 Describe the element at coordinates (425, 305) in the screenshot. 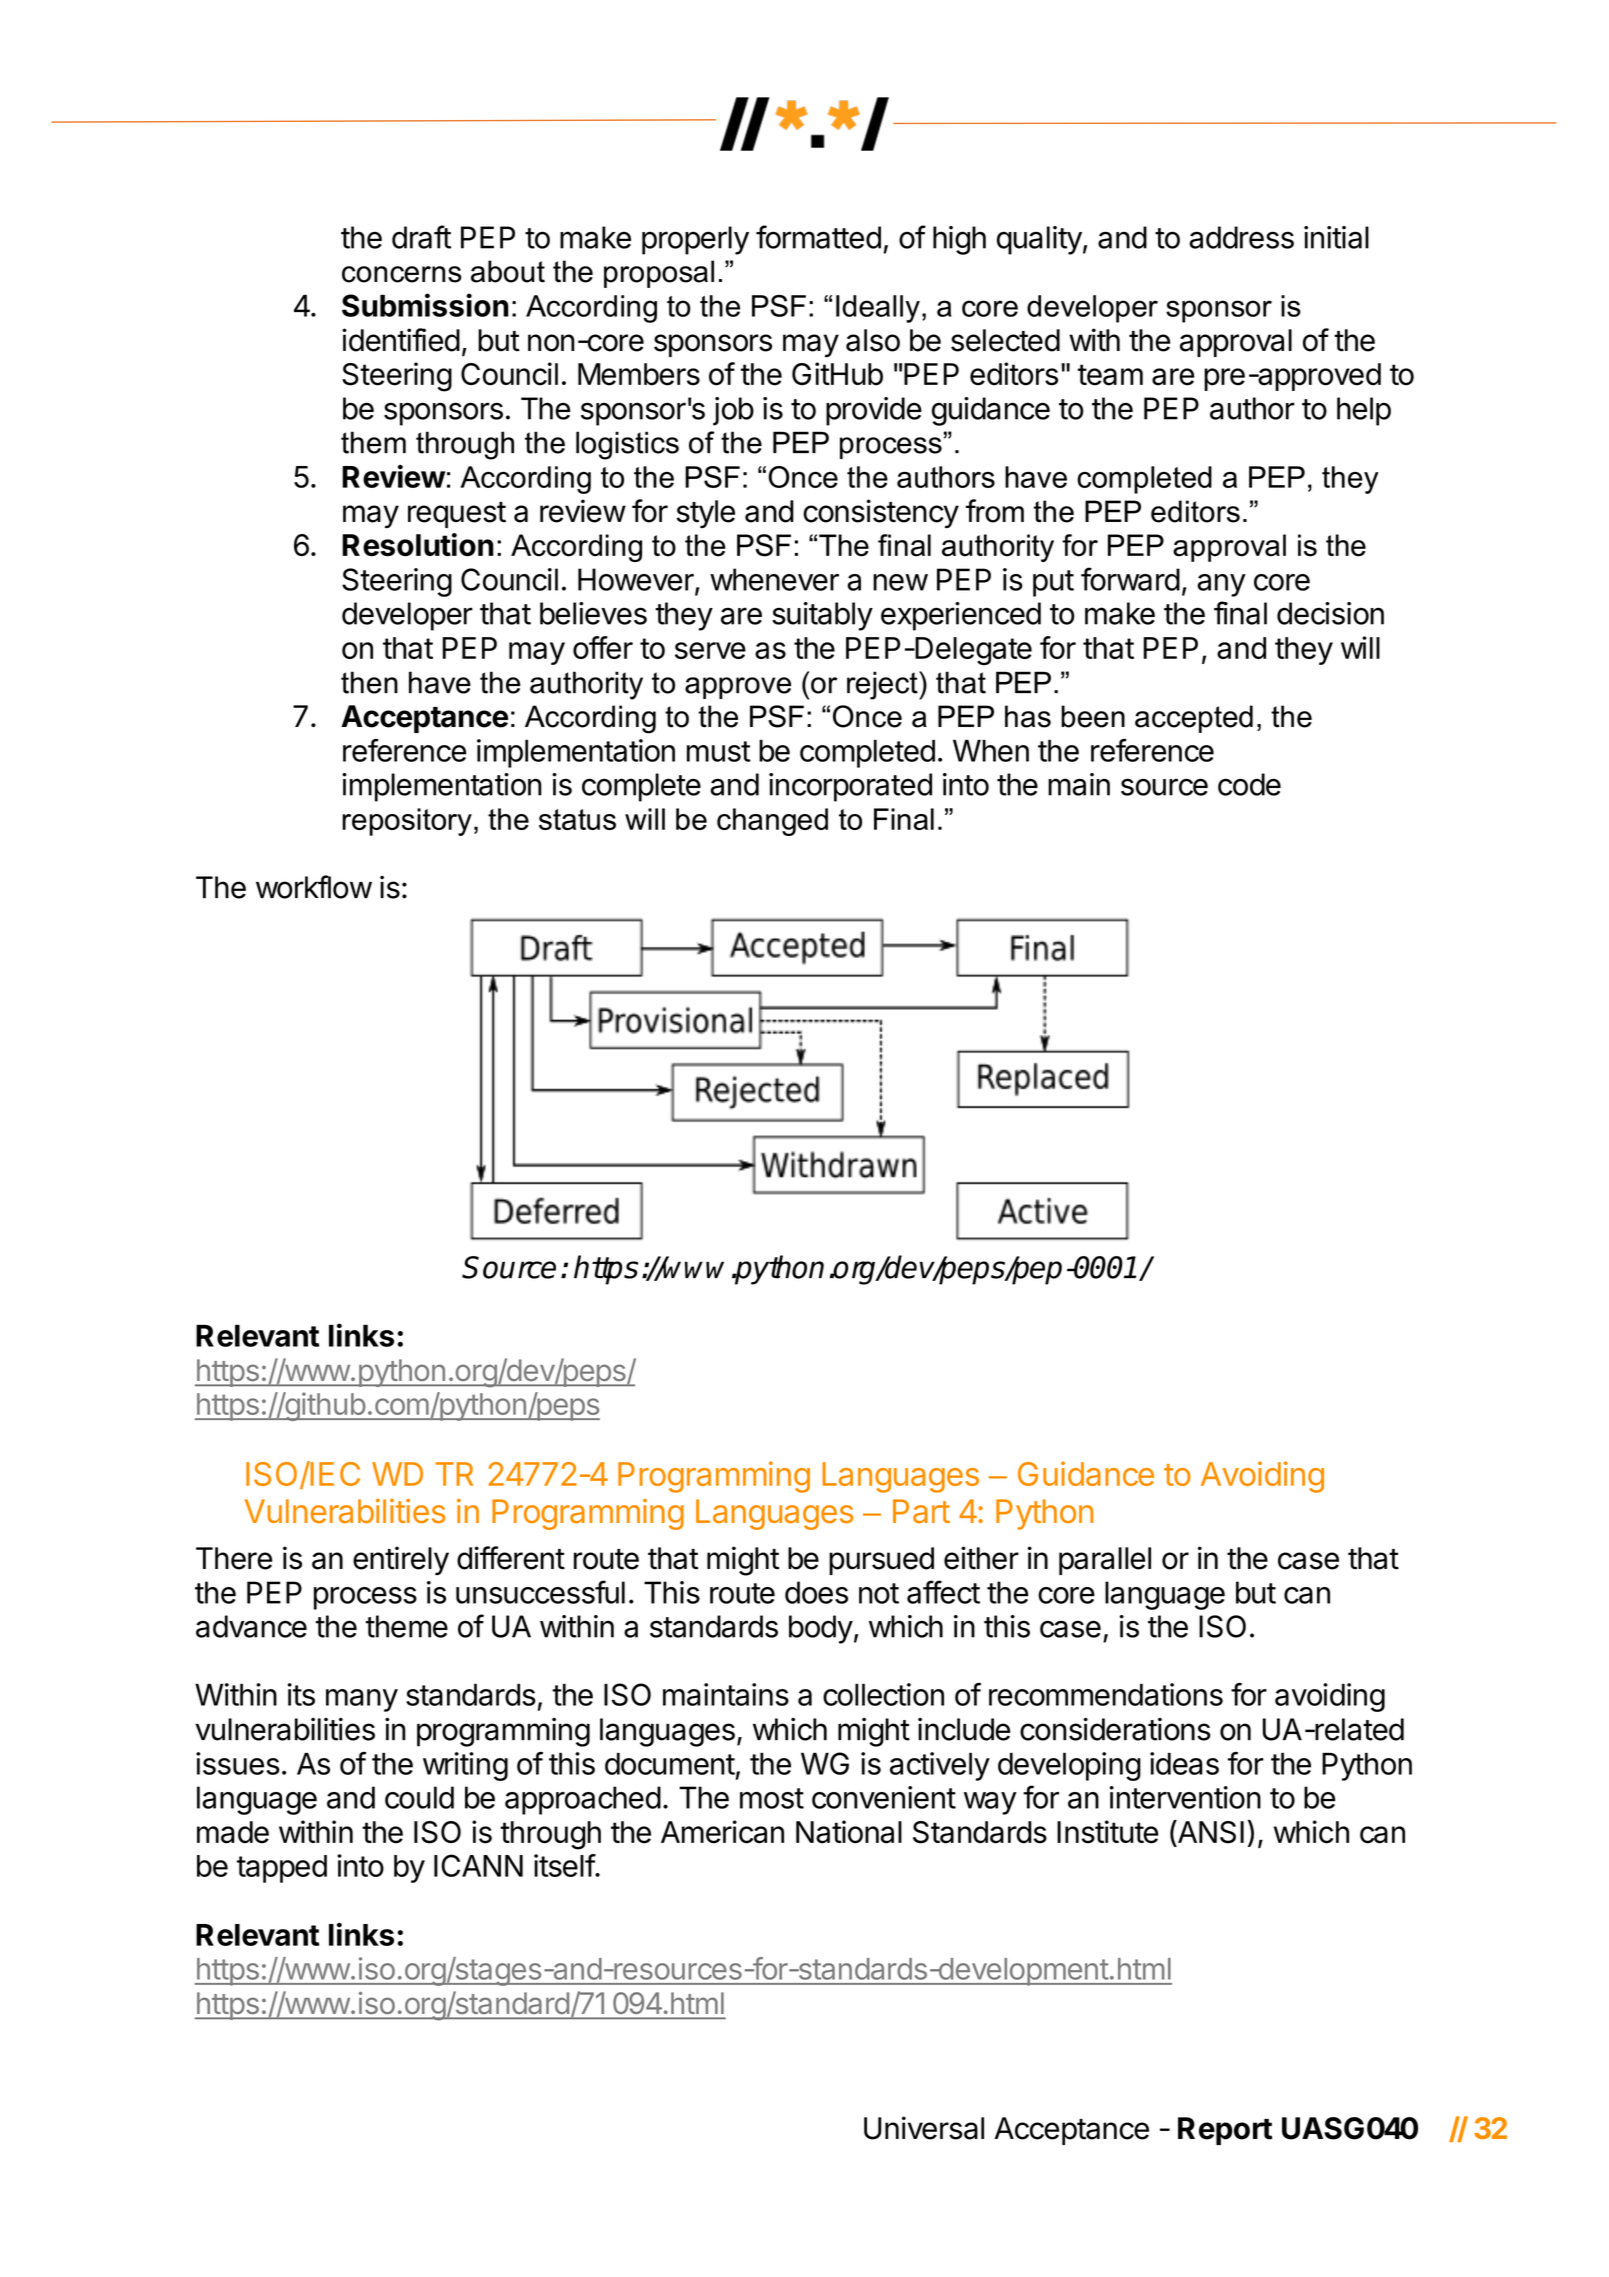

I see `Submission` at that location.
